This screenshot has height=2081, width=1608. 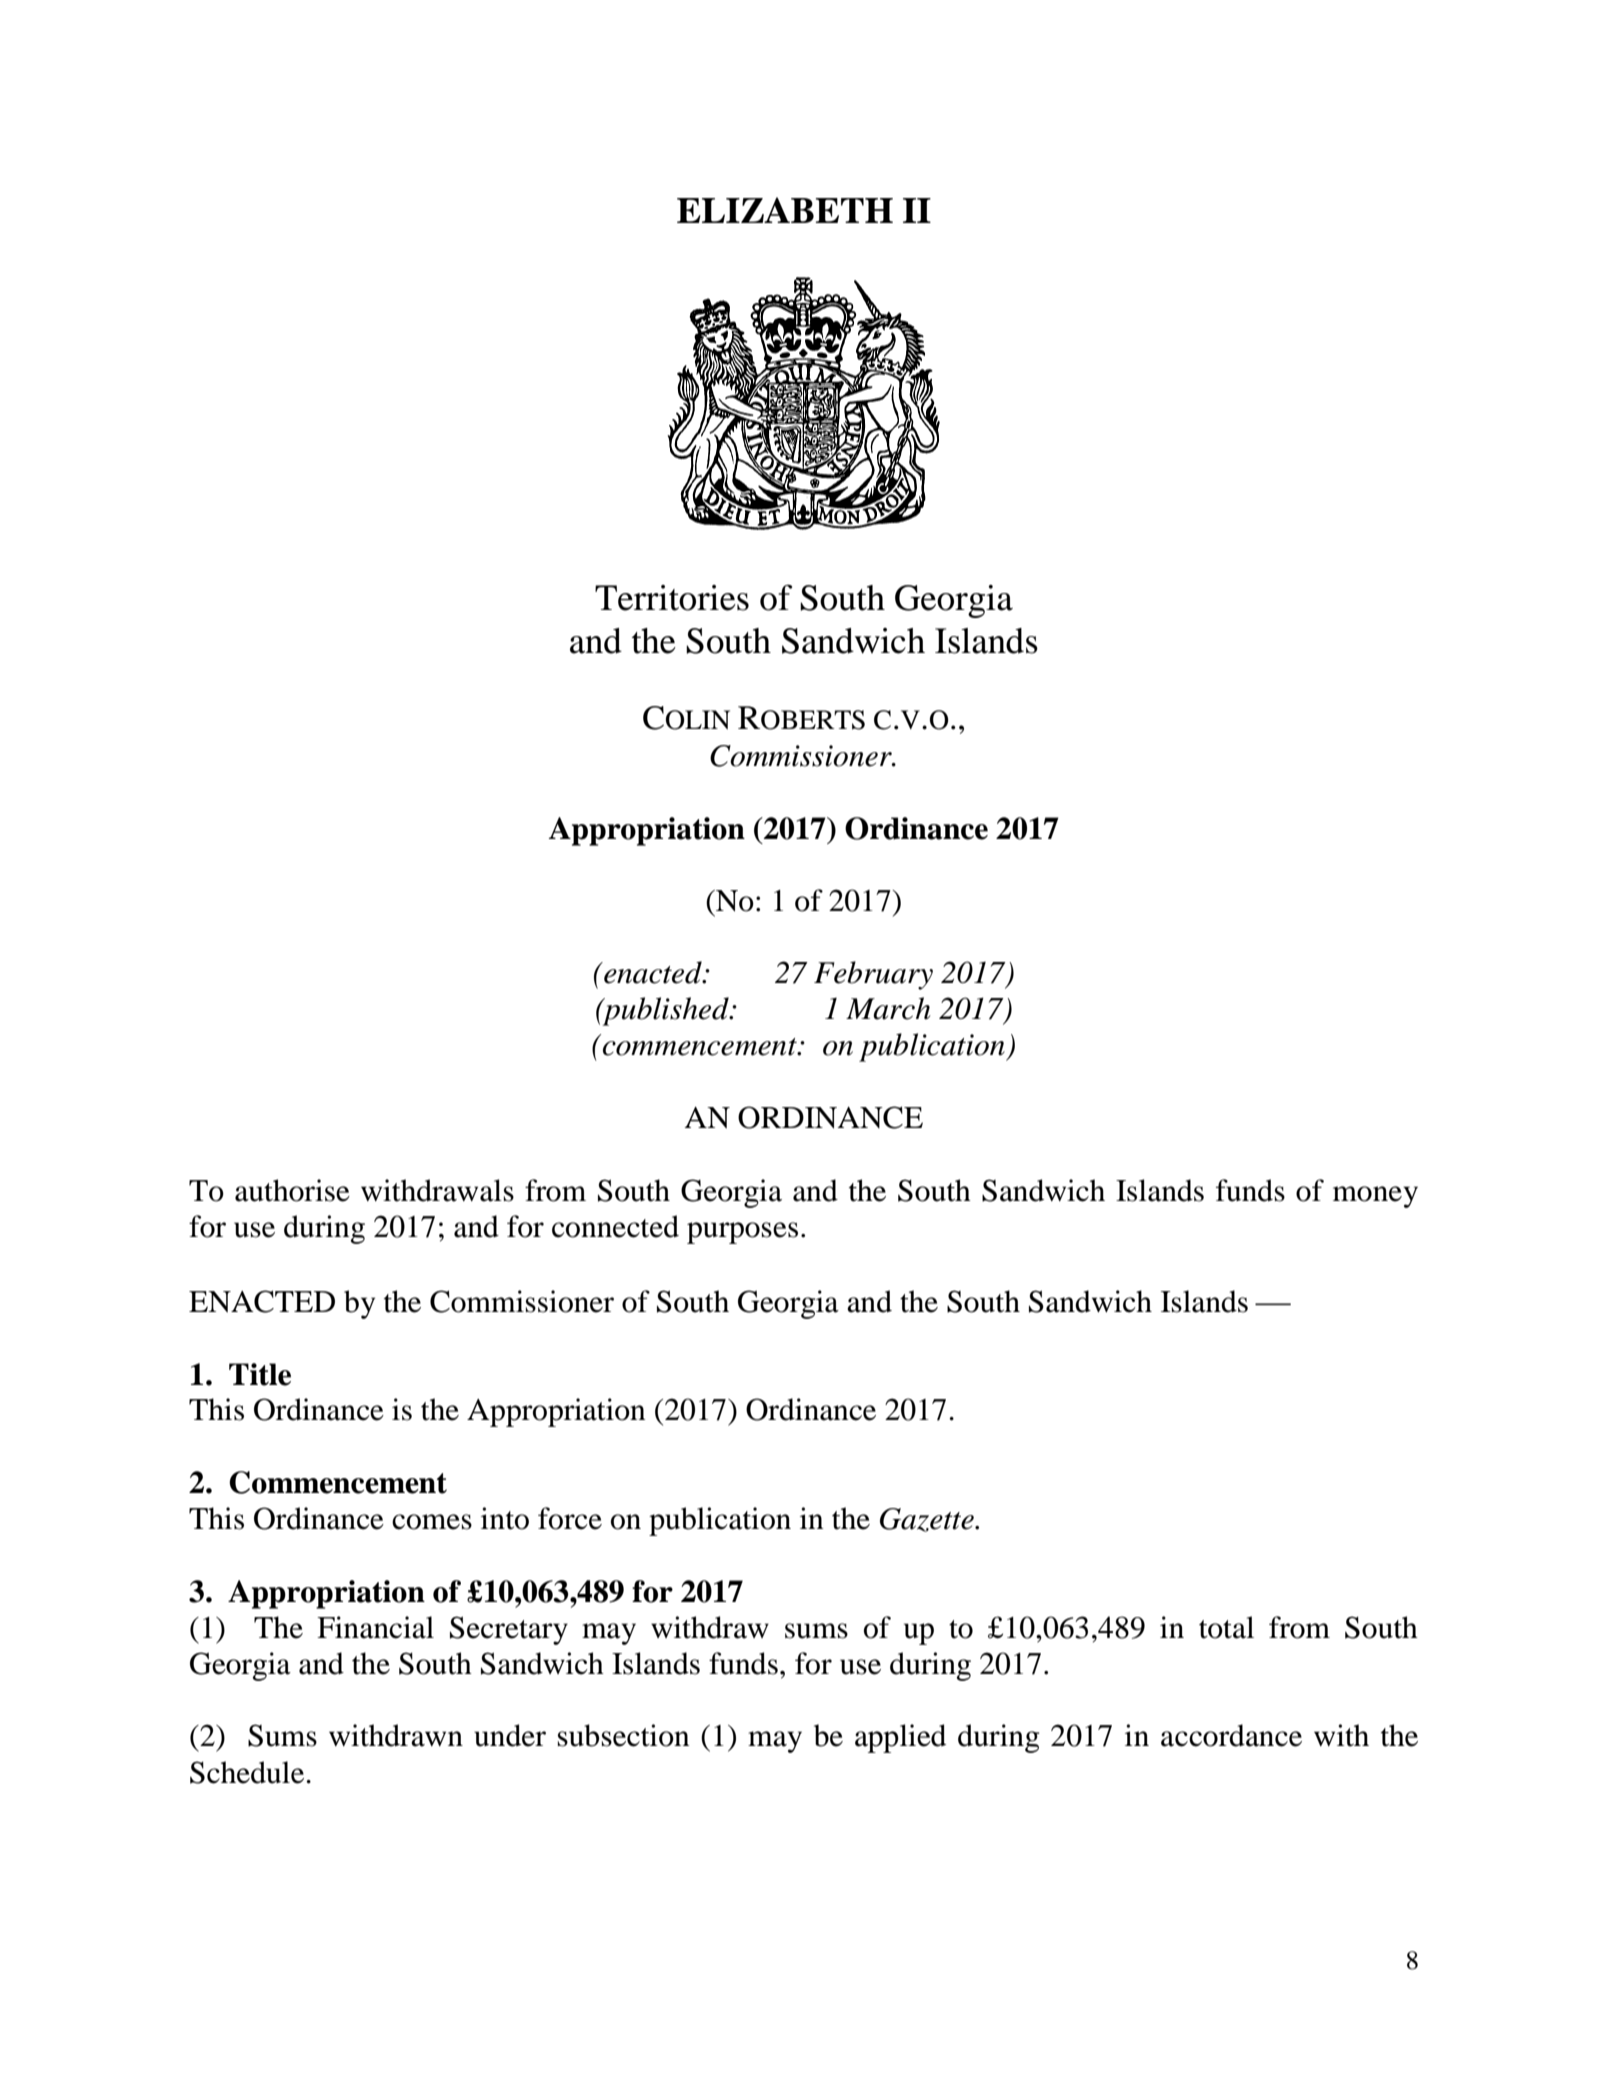 I want to click on applied, so click(x=900, y=1738).
